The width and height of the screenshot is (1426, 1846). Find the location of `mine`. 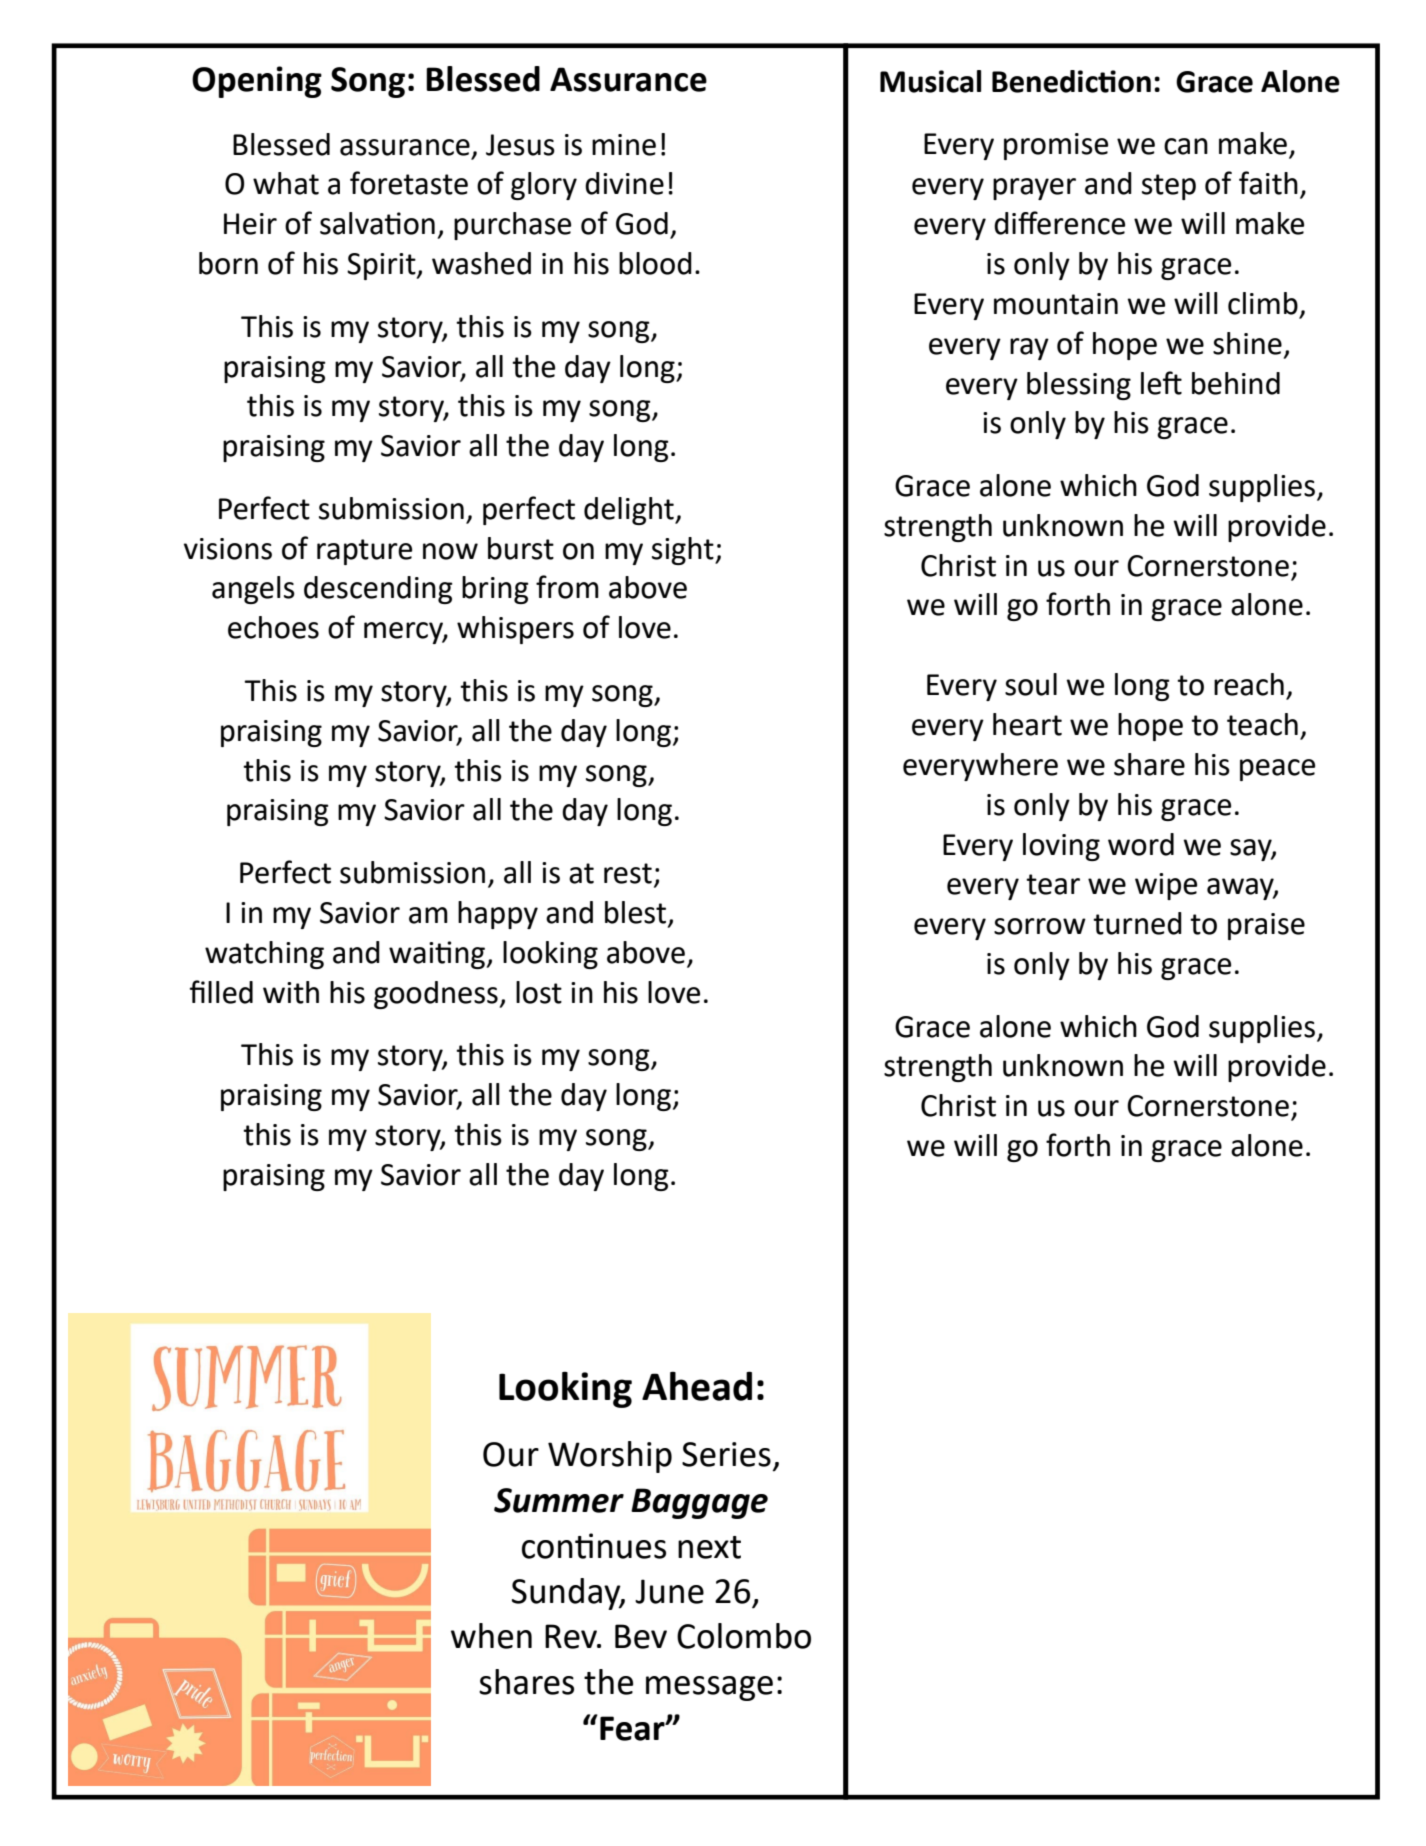

mine is located at coordinates (624, 145).
